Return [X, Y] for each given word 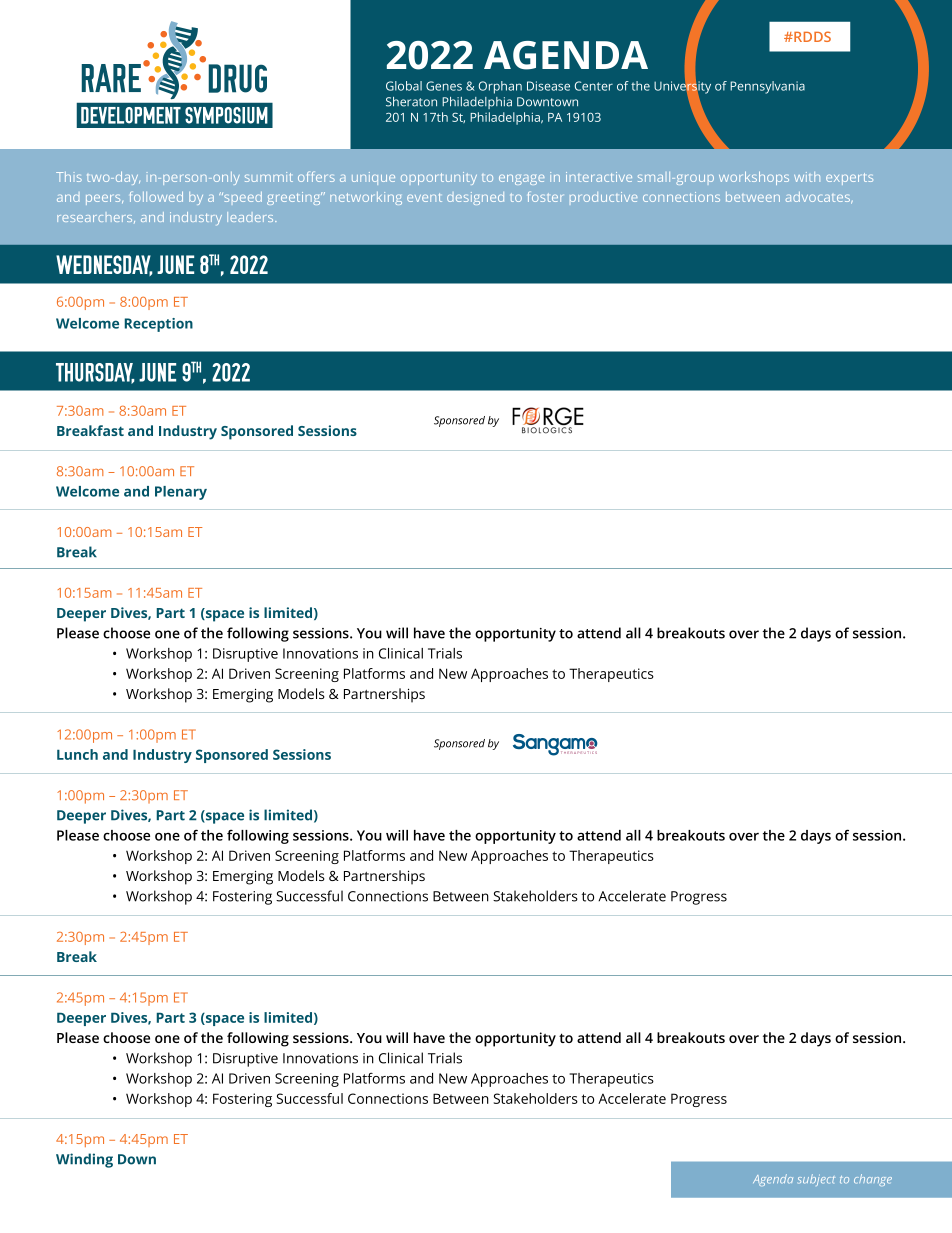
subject [816, 1180]
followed [156, 196]
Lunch [77, 754]
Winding [84, 1160]
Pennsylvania [767, 87]
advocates [819, 198]
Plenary [181, 493]
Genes [444, 86]
